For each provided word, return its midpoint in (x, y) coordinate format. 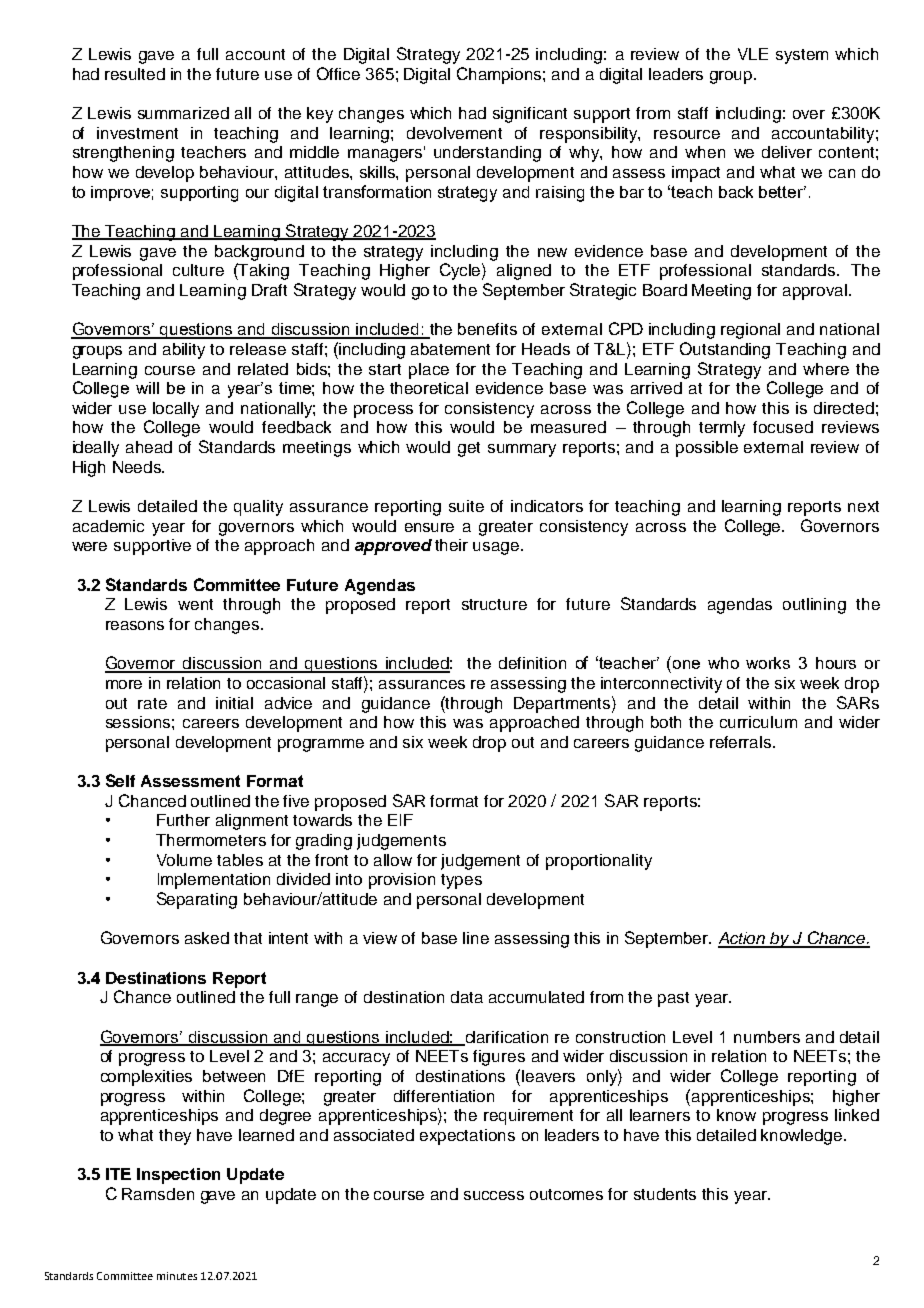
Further (183, 820)
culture (198, 270)
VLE (753, 54)
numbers (767, 1037)
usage (497, 548)
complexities (146, 1078)
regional (750, 331)
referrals (742, 742)
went (195, 604)
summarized (183, 113)
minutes (177, 1276)
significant (530, 115)
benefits (487, 329)
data (467, 997)
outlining (814, 606)
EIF (400, 820)
